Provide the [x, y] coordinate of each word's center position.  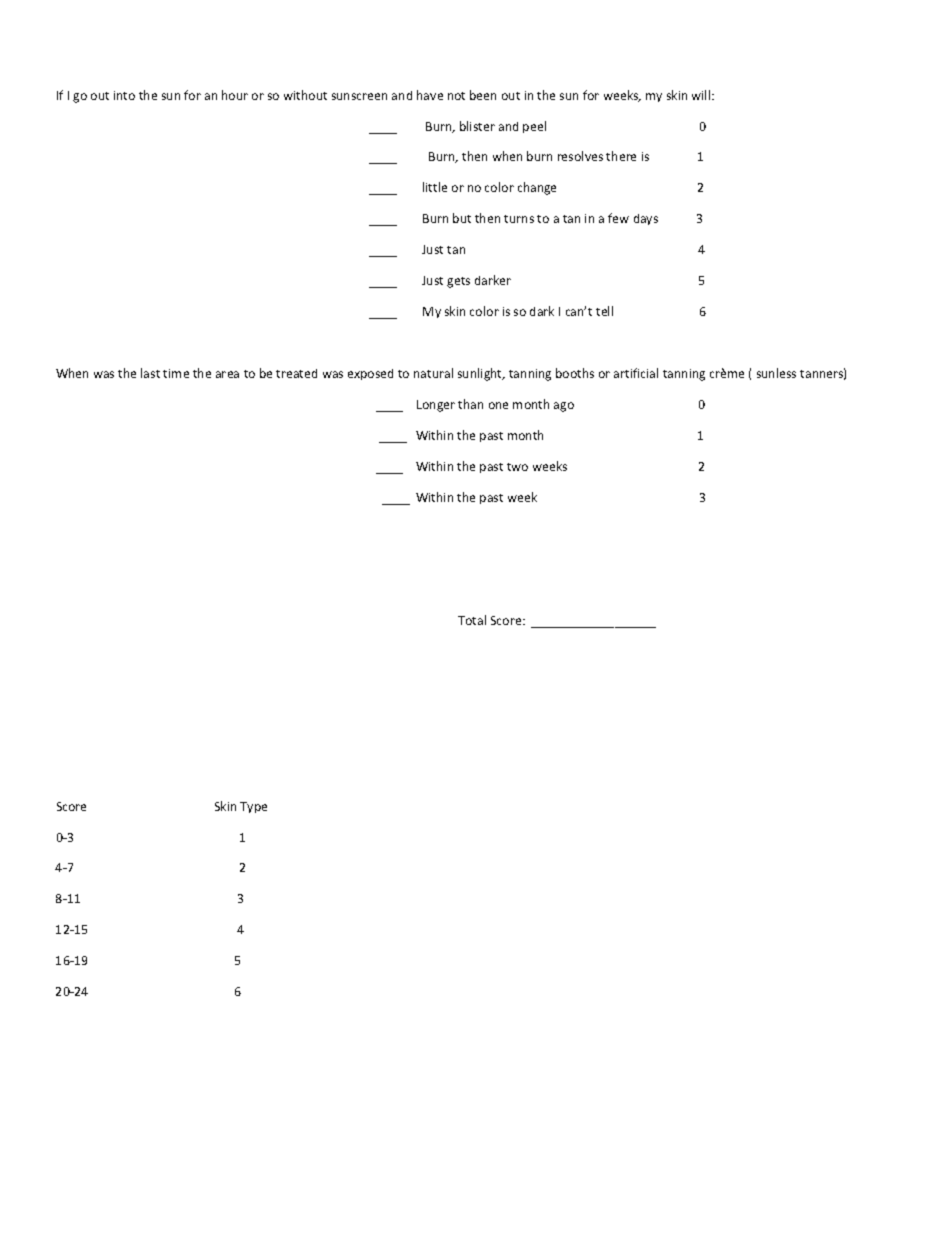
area [227, 374]
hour [235, 95]
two [517, 467]
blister [477, 126]
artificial [636, 373]
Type [253, 807]
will [702, 95]
